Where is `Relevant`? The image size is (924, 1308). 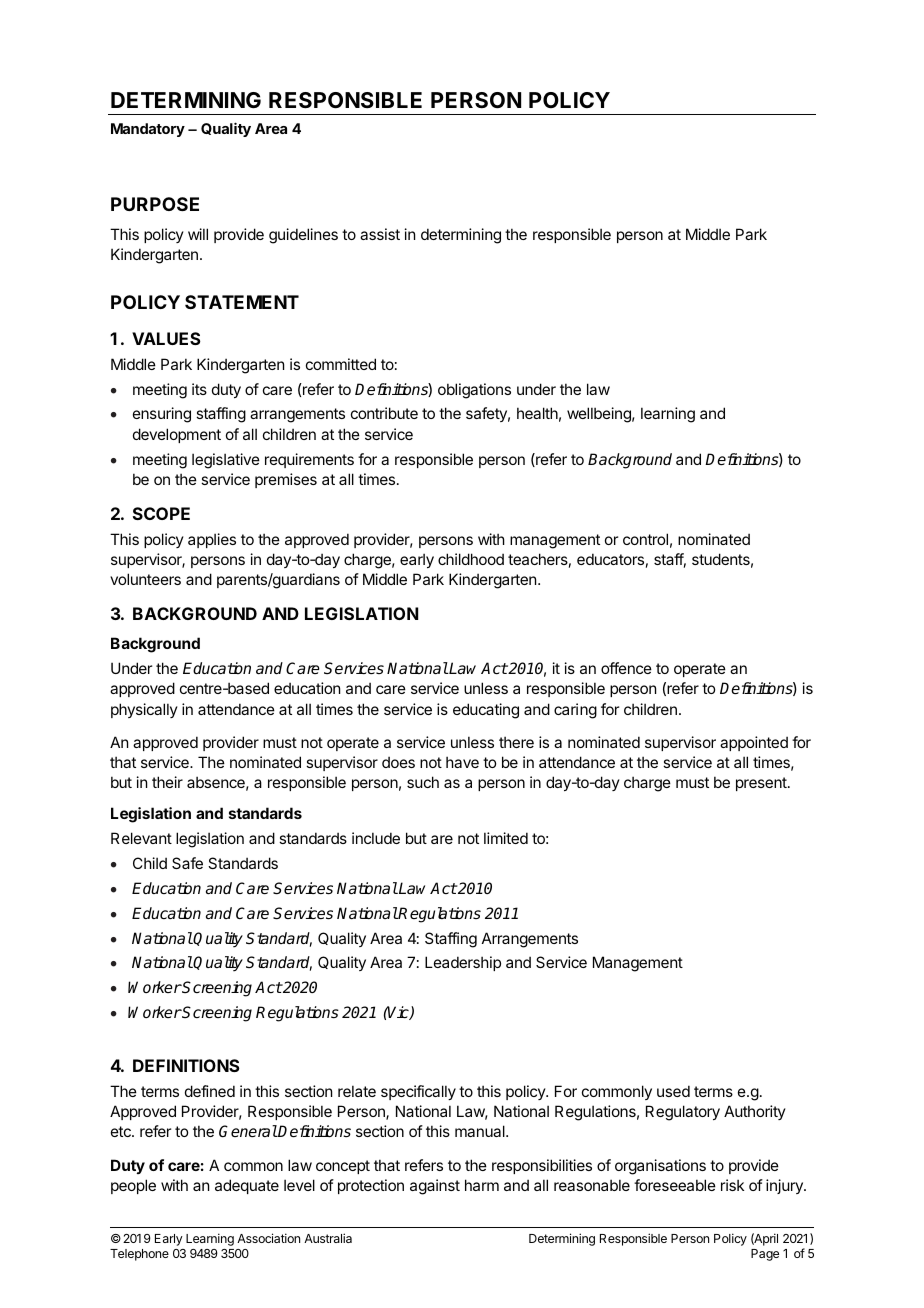 Relevant is located at coordinates (141, 838).
